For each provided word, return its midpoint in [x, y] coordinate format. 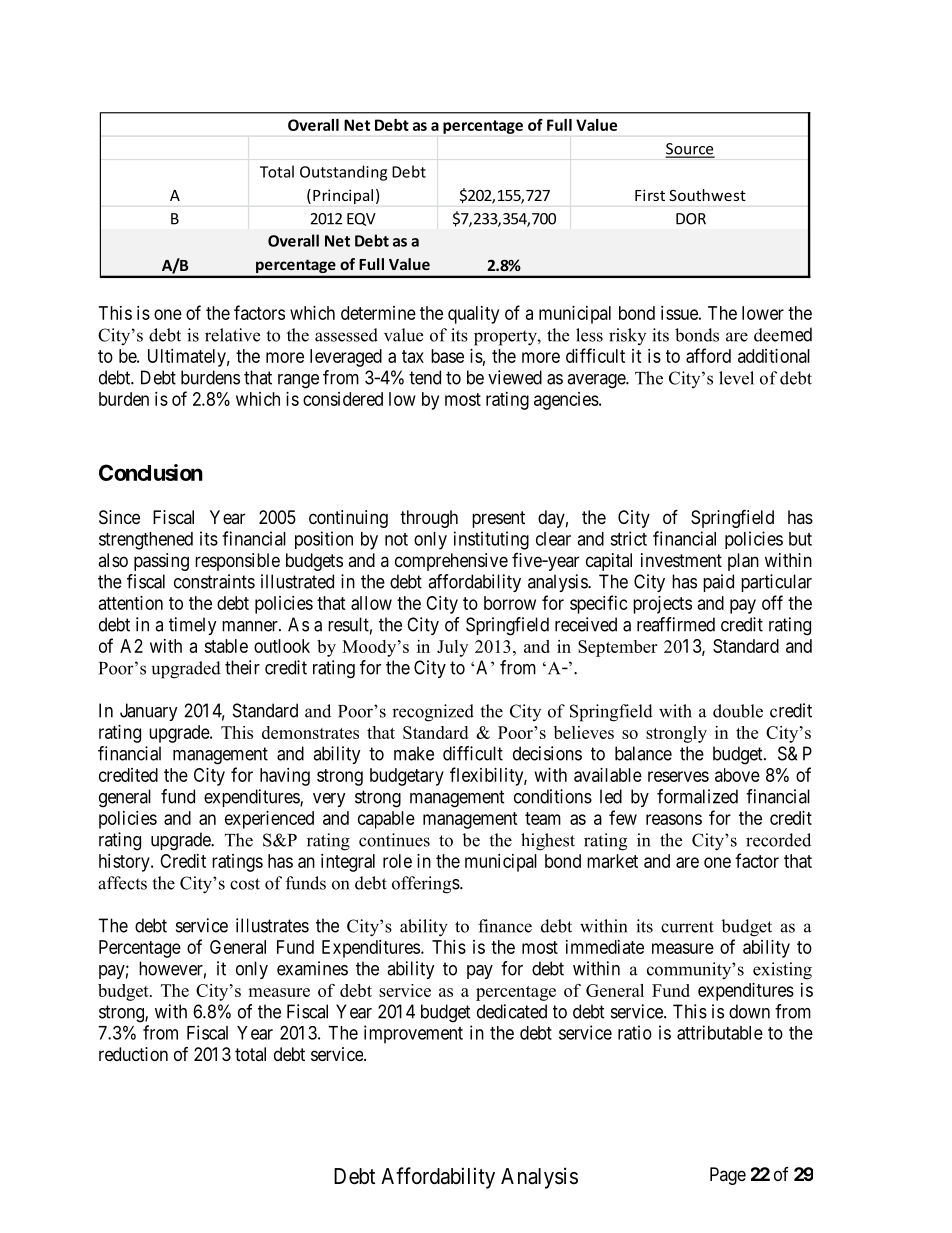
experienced [269, 820]
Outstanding [343, 173]
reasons [674, 819]
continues [394, 840]
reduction [133, 1054]
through [429, 519]
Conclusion [151, 472]
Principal [343, 196]
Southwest [707, 195]
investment [681, 560]
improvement [413, 1034]
